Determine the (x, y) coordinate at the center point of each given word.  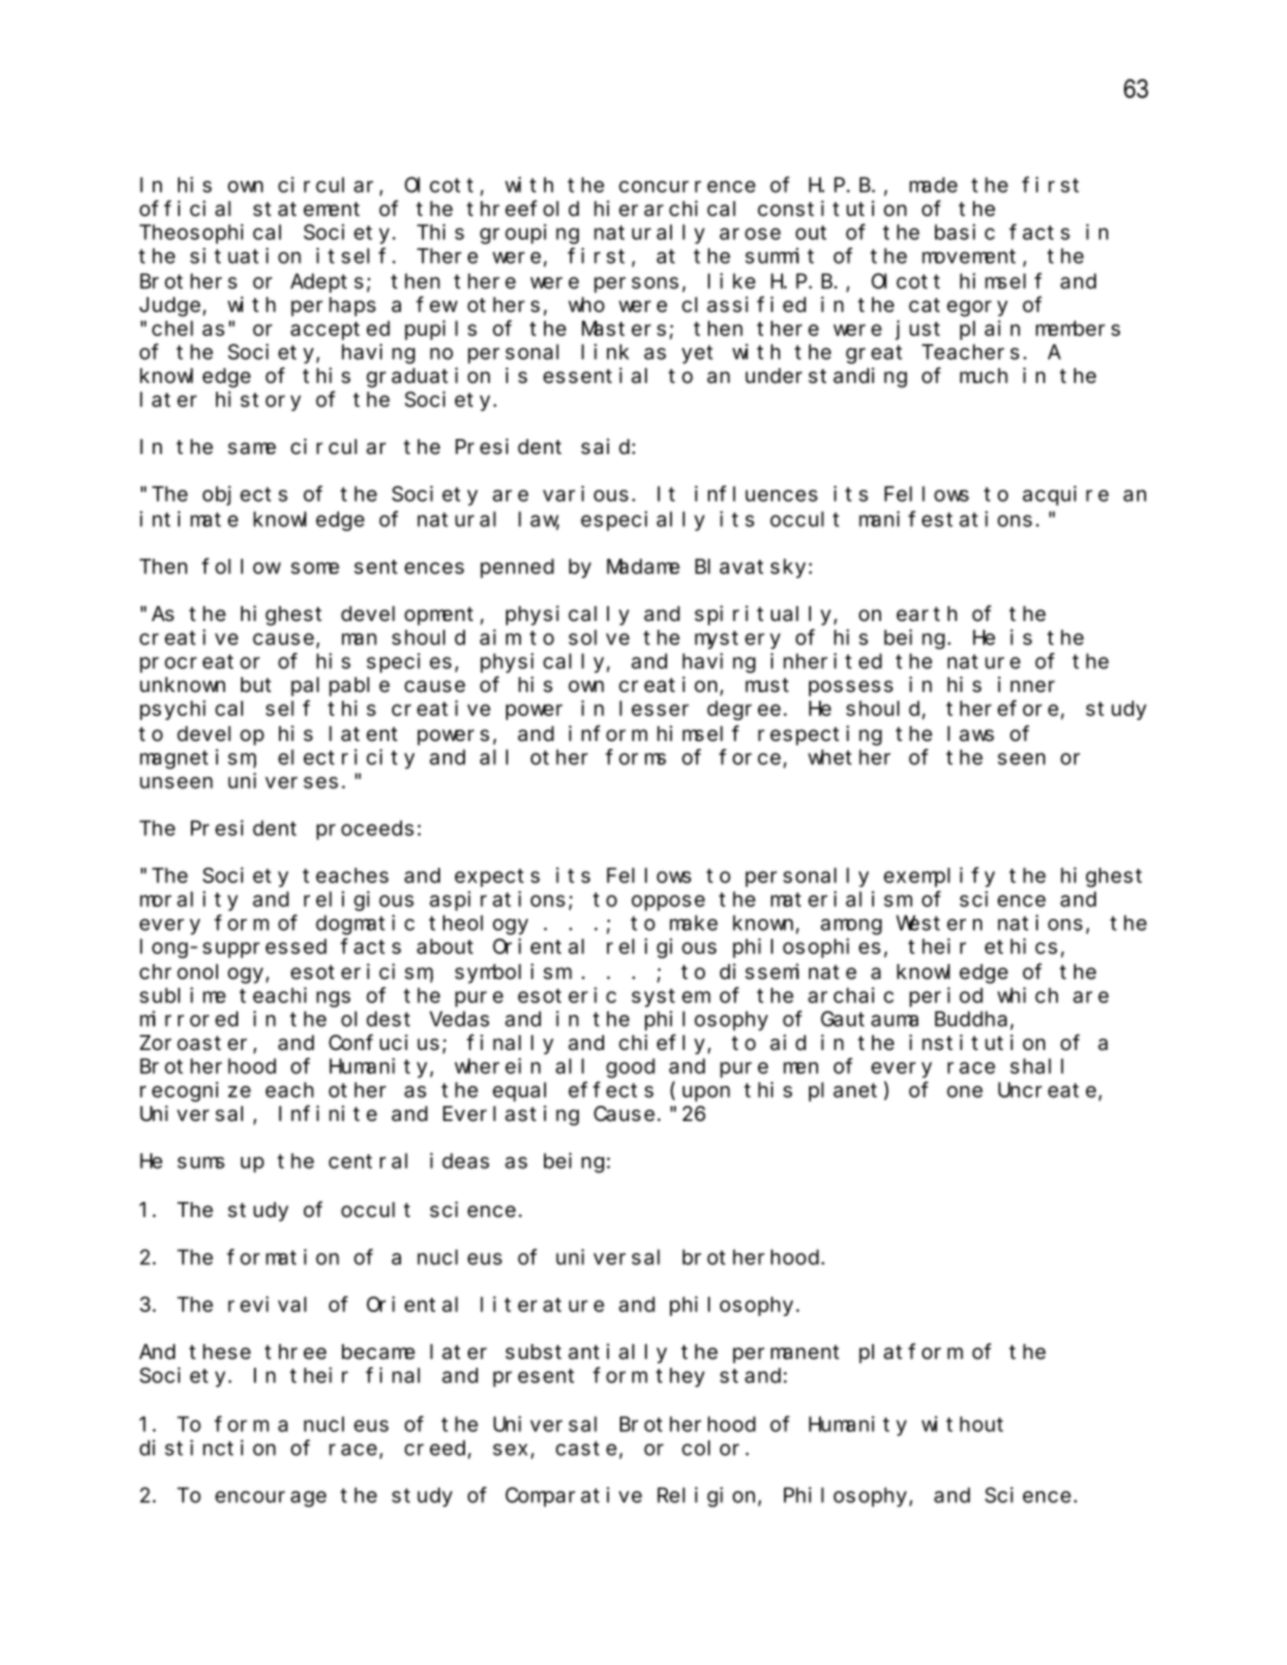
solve (599, 637)
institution (977, 1042)
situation (245, 256)
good (630, 1068)
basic (965, 232)
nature (984, 662)
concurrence (687, 187)
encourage (270, 1499)
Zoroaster (193, 1043)
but (256, 685)
